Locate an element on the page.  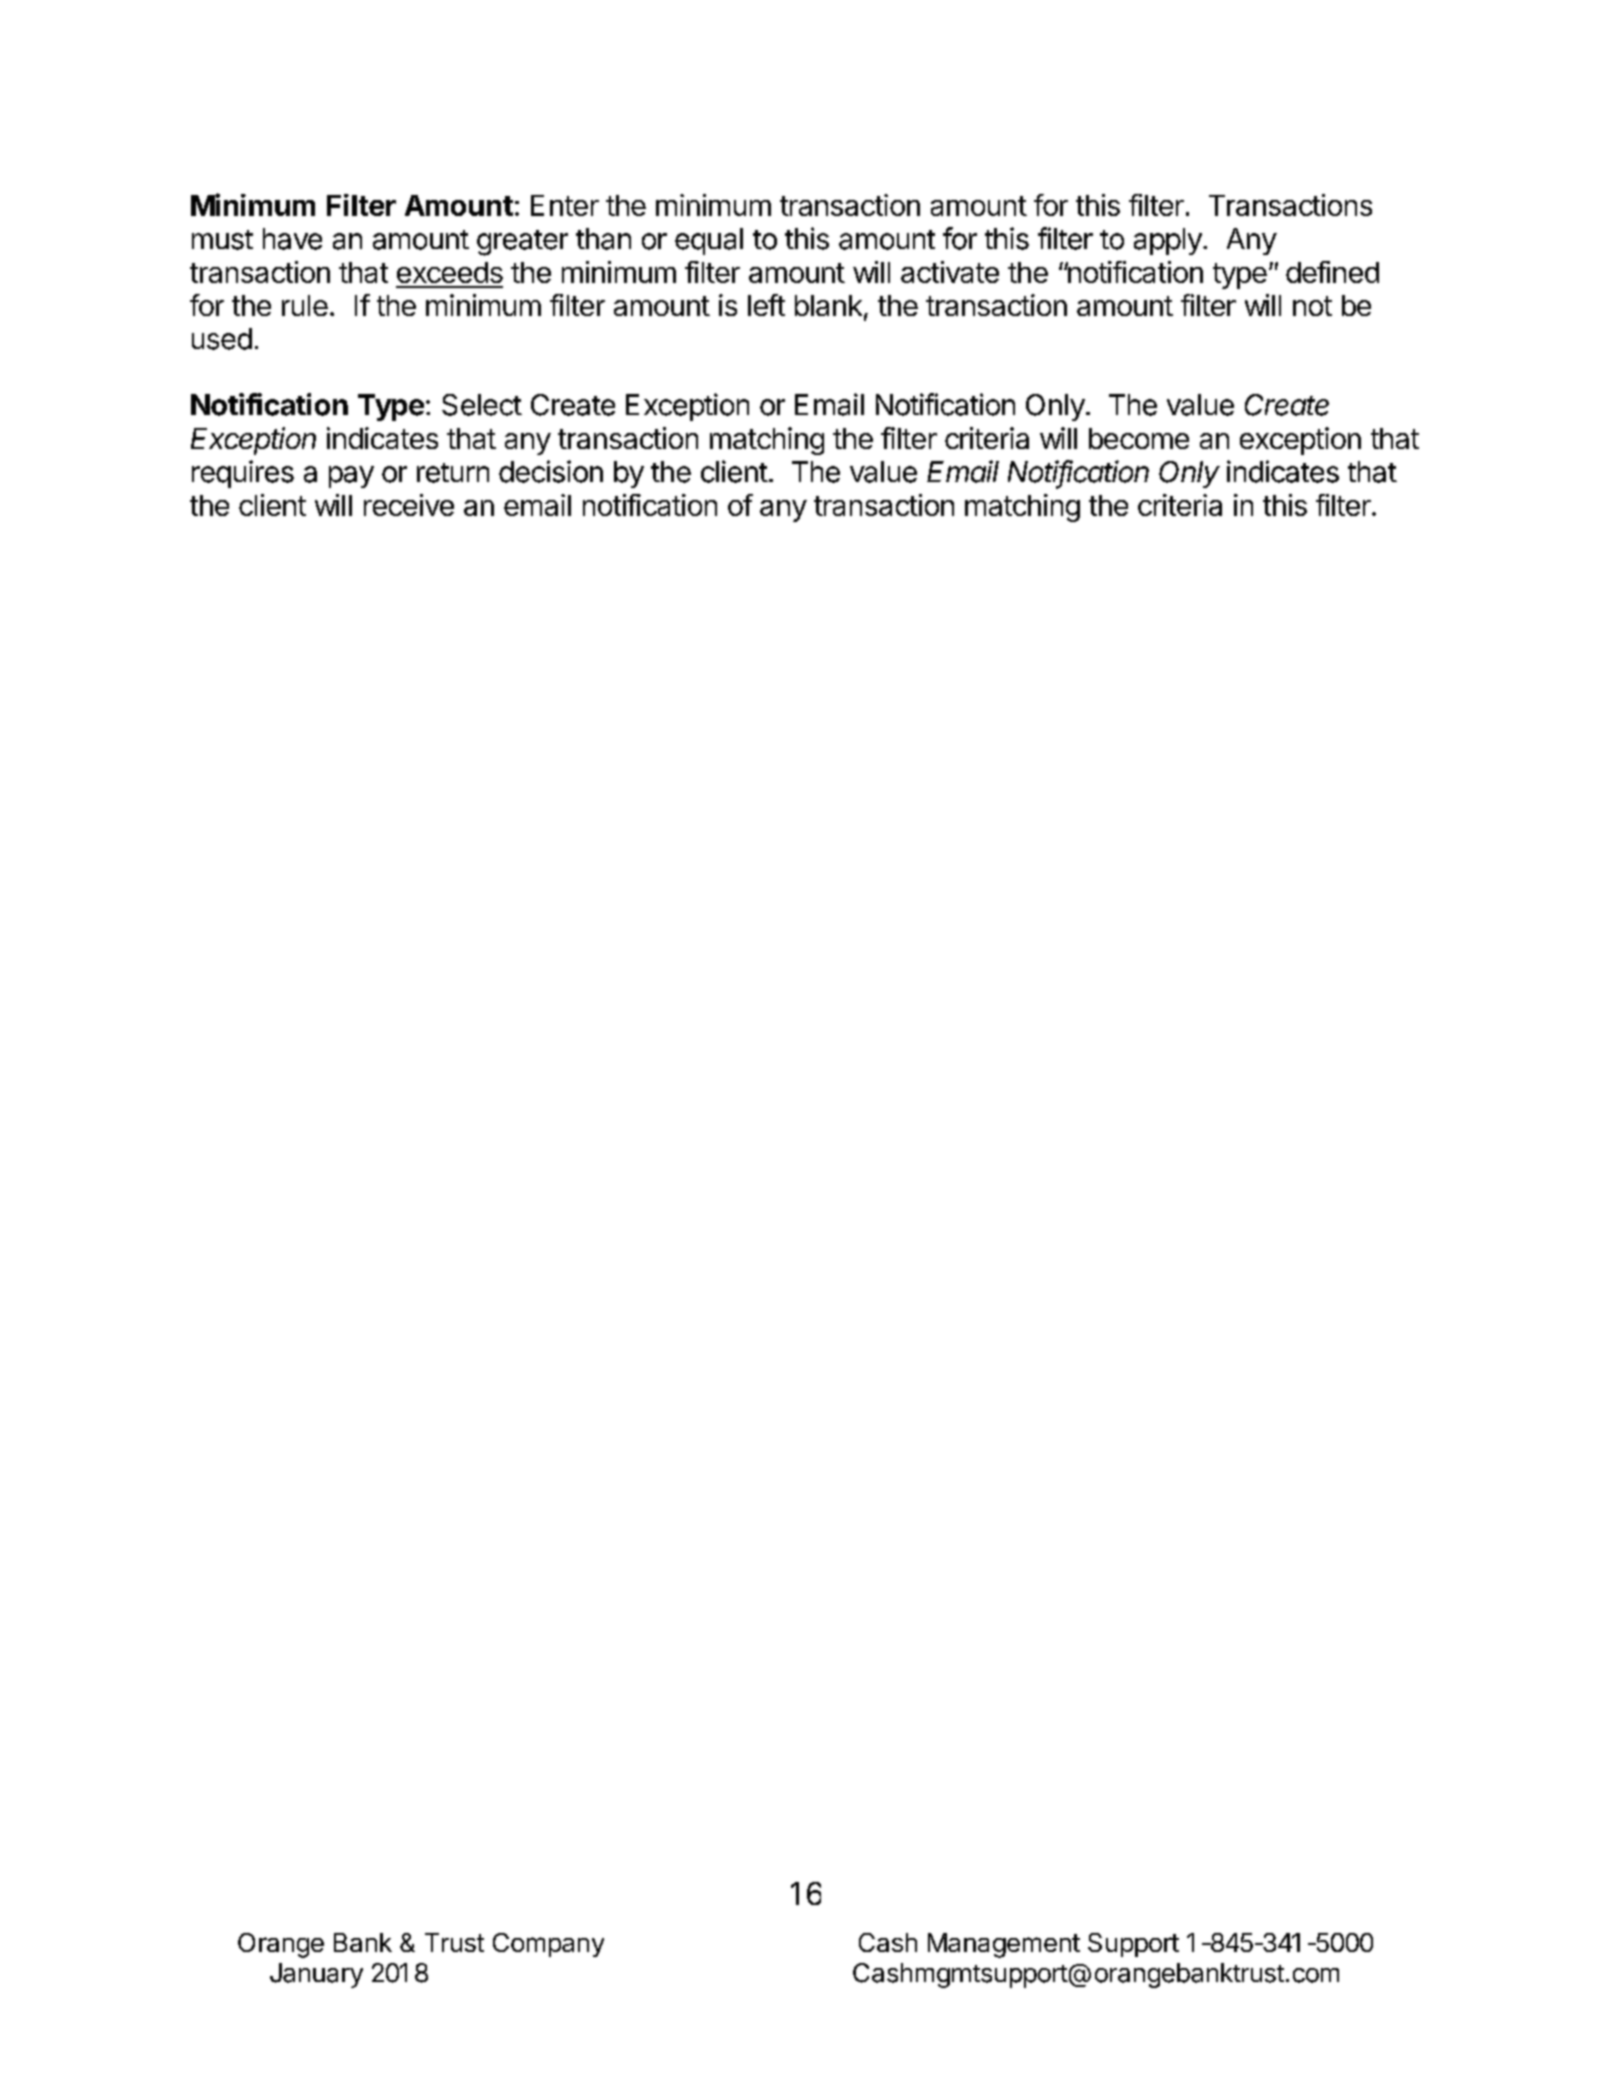
left is located at coordinates (766, 305).
